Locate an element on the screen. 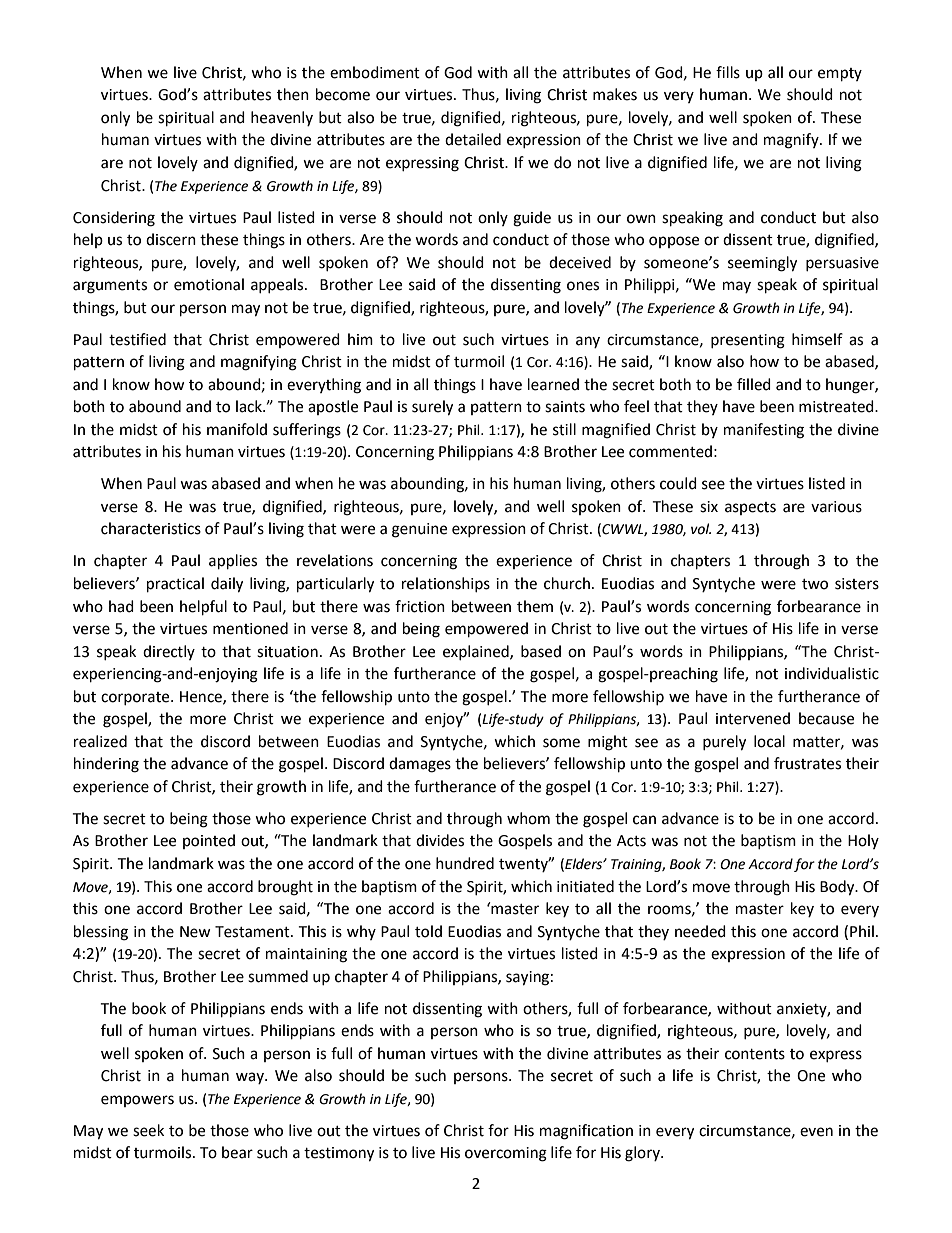 Image resolution: width=952 pixels, height=1233 pixels. two is located at coordinates (815, 584).
